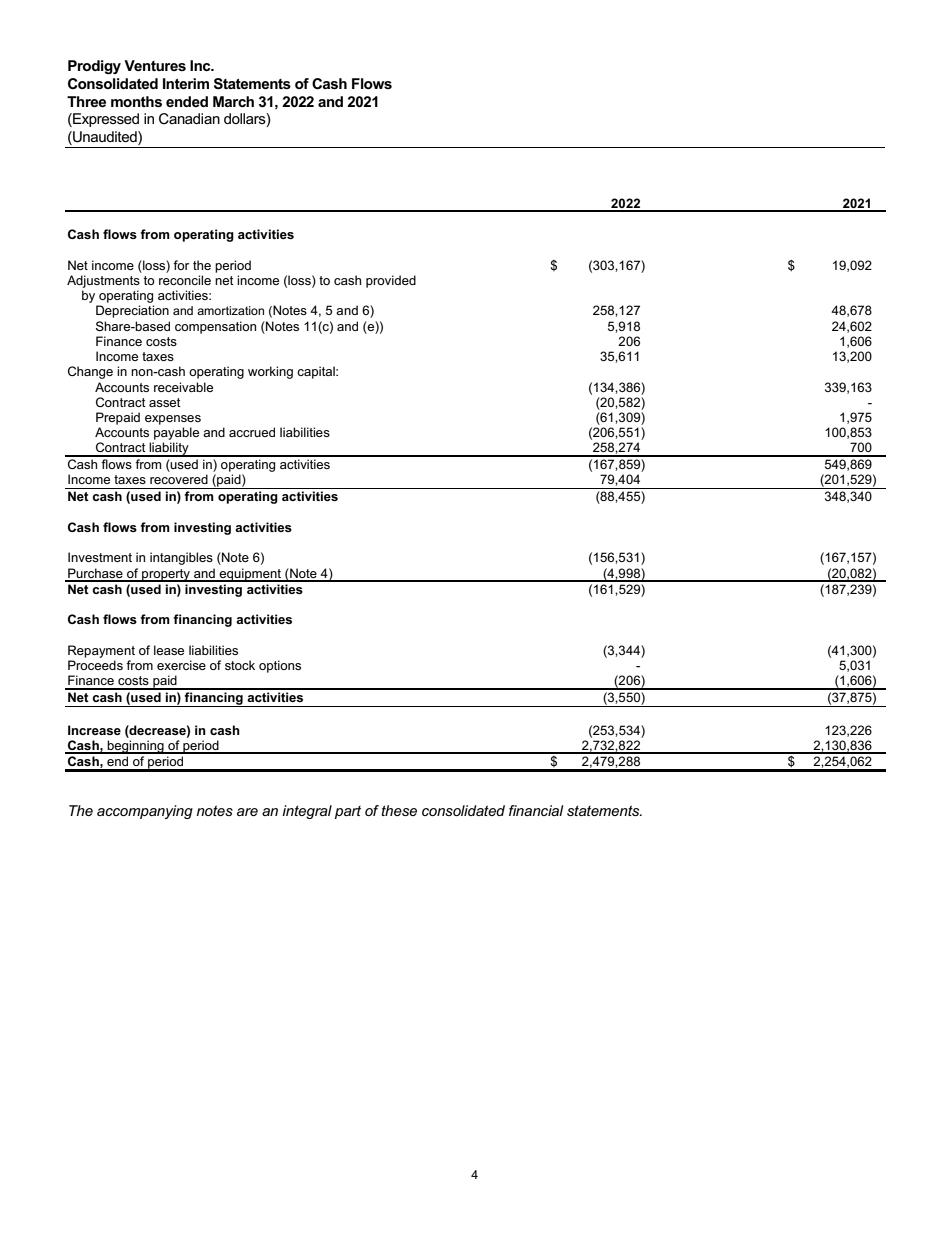 The image size is (952, 1233). Describe the element at coordinates (145, 812) in the page. I see `accompanying` at that location.
